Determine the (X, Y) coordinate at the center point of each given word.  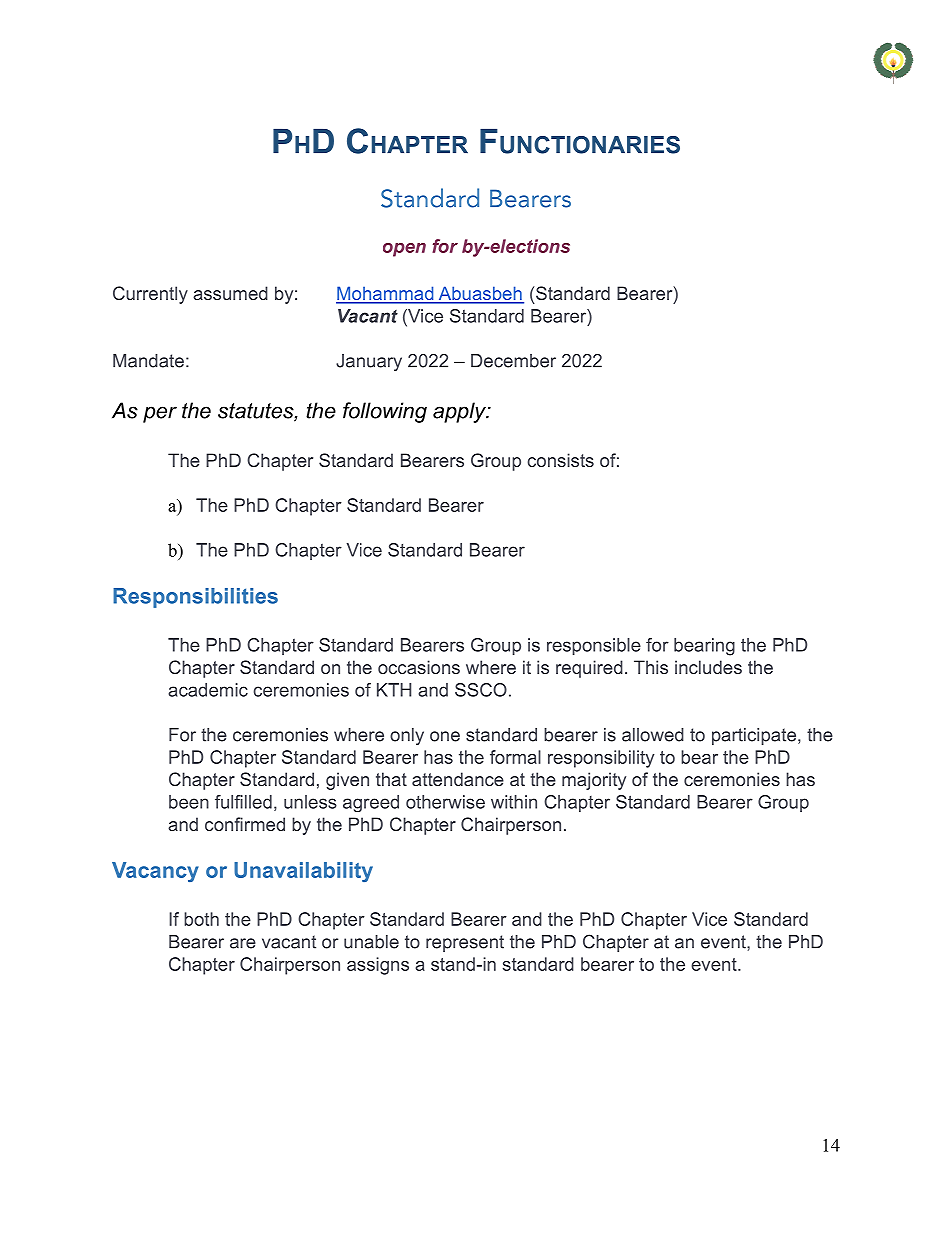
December (513, 361)
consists (561, 460)
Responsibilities (195, 598)
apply (460, 412)
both (201, 919)
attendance (458, 779)
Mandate (148, 361)
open (404, 250)
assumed (230, 293)
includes (708, 667)
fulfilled (243, 802)
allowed (653, 735)
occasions (419, 667)
